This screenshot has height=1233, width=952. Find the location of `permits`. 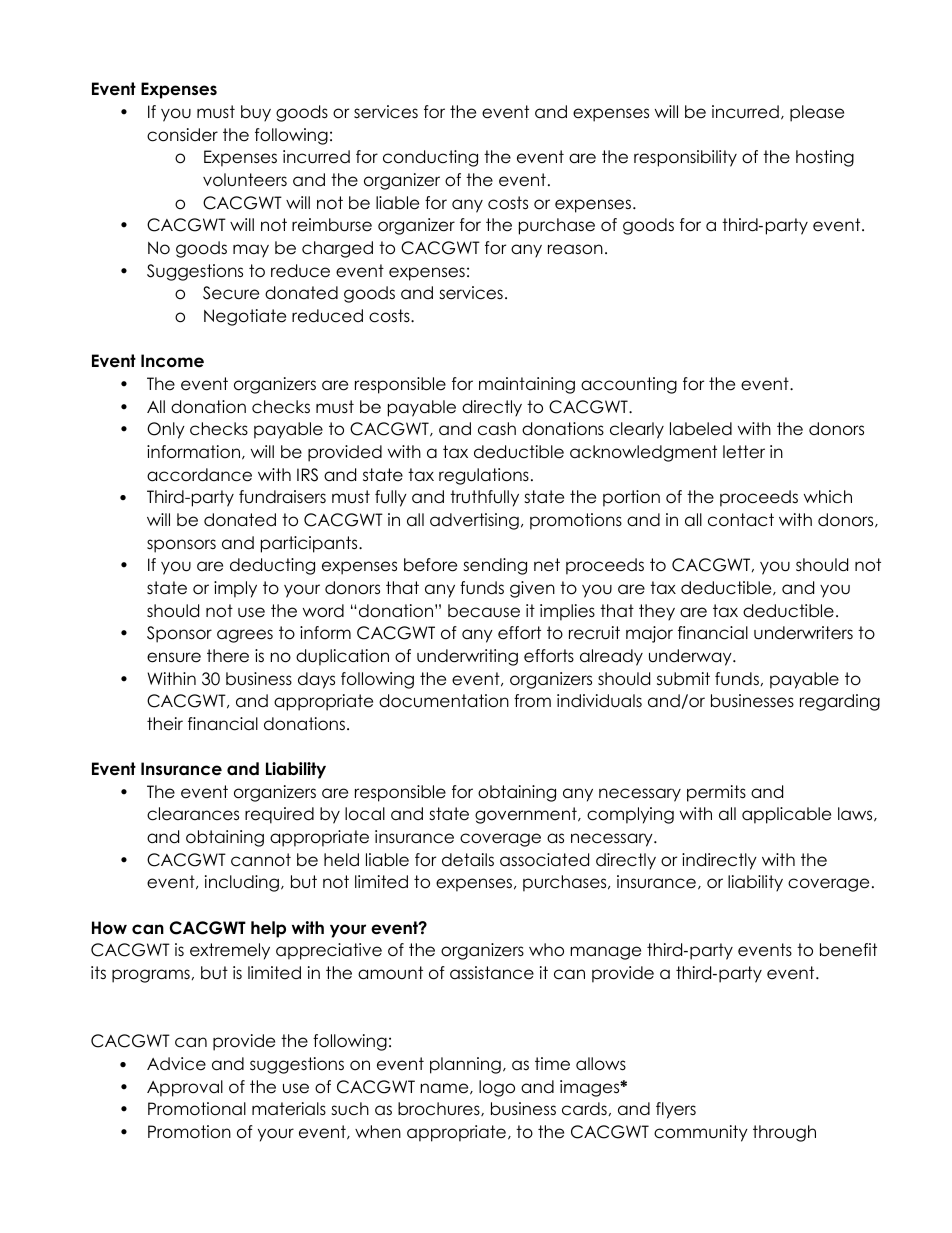

permits is located at coordinates (716, 793).
